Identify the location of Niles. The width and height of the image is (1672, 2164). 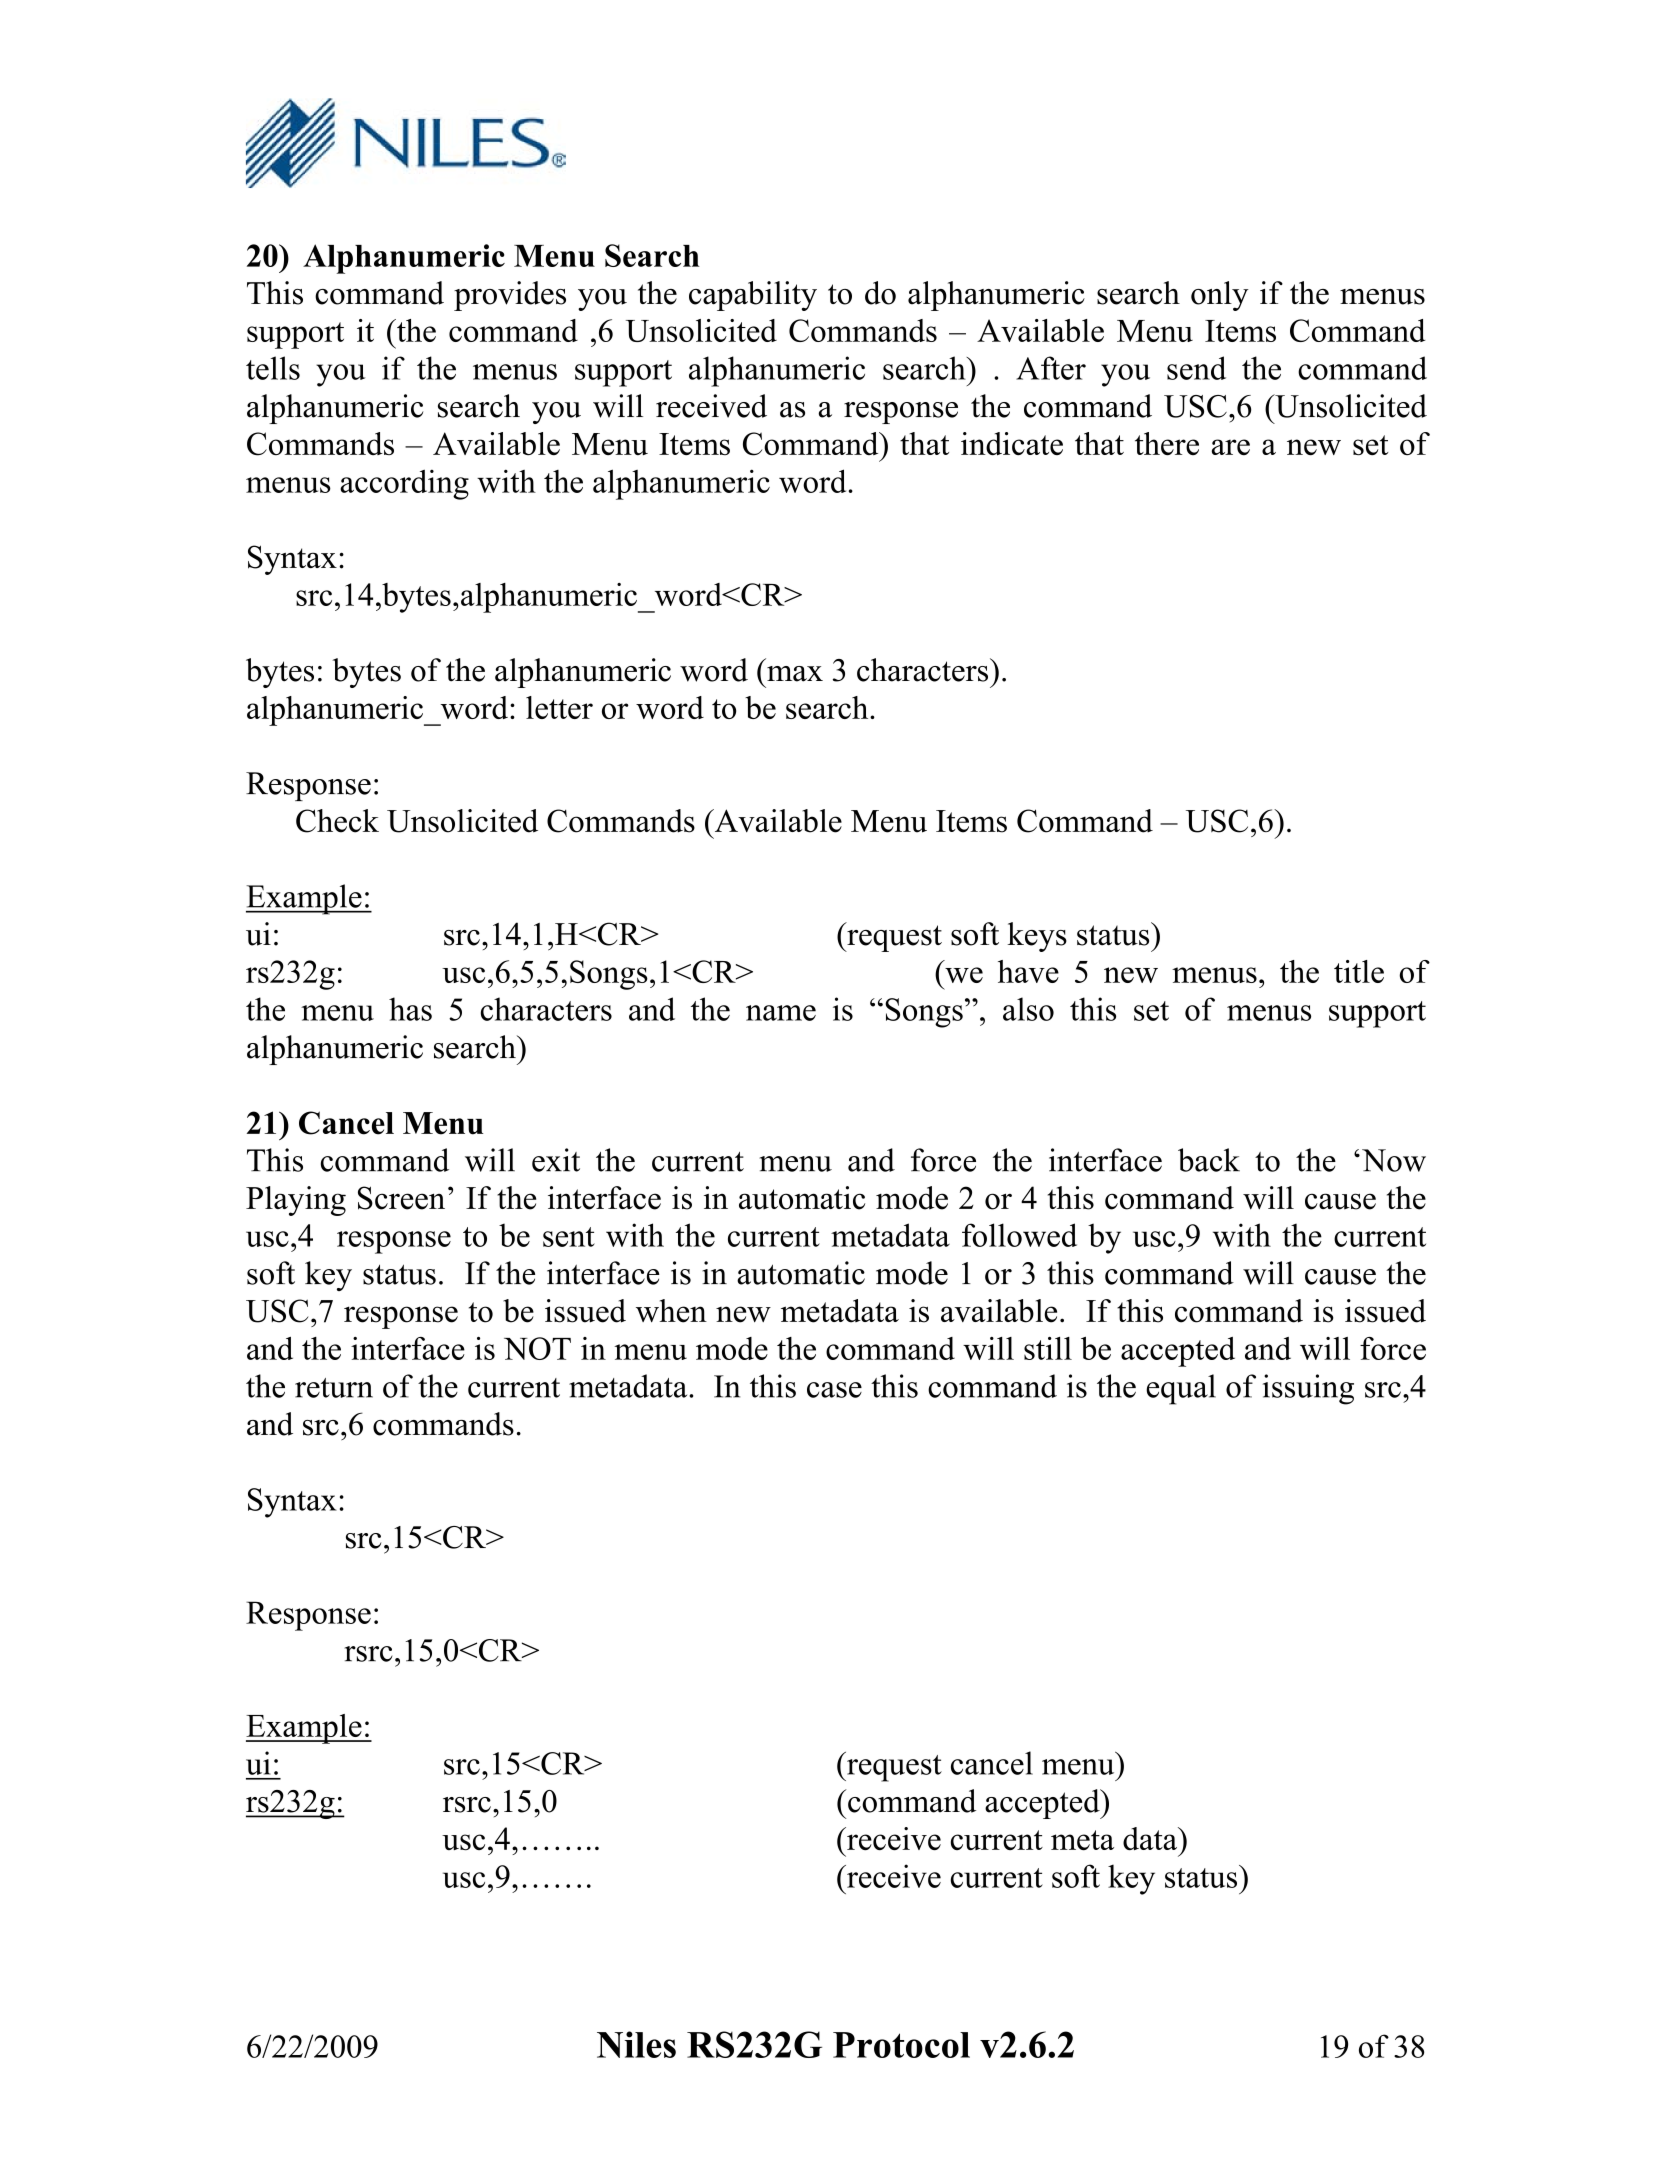
(636, 2044).
